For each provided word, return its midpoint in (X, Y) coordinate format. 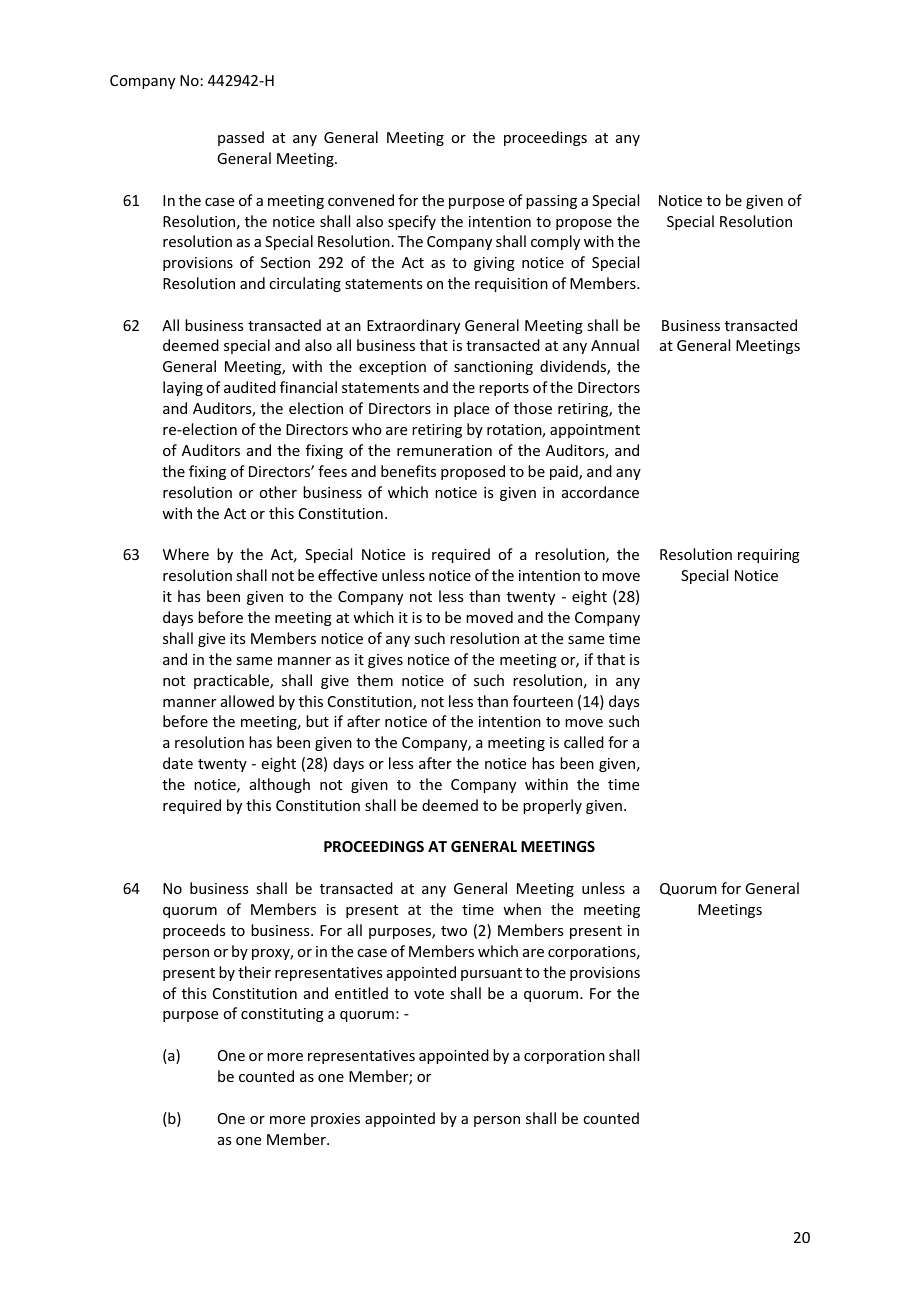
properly (552, 806)
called (584, 742)
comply (555, 242)
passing (551, 202)
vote (429, 994)
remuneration (444, 450)
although (280, 785)
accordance (600, 492)
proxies (335, 1120)
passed (241, 138)
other (278, 492)
